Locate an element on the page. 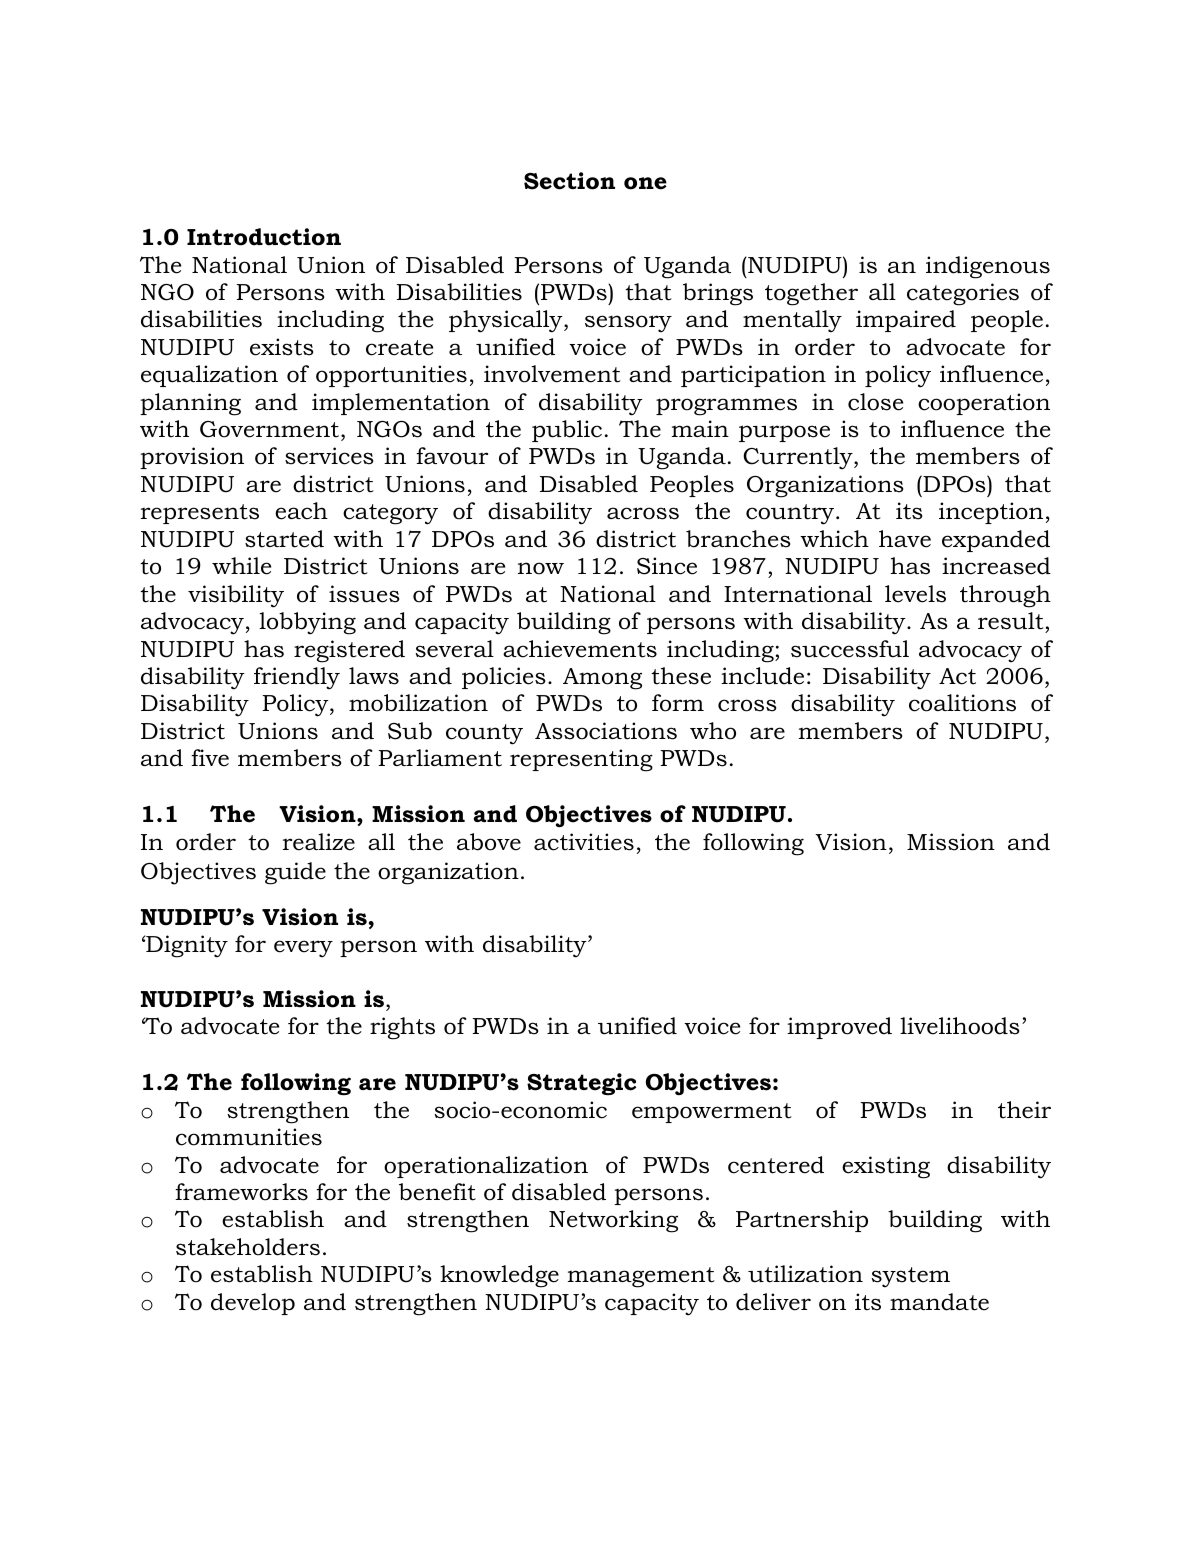  Introduction is located at coordinates (264, 237).
